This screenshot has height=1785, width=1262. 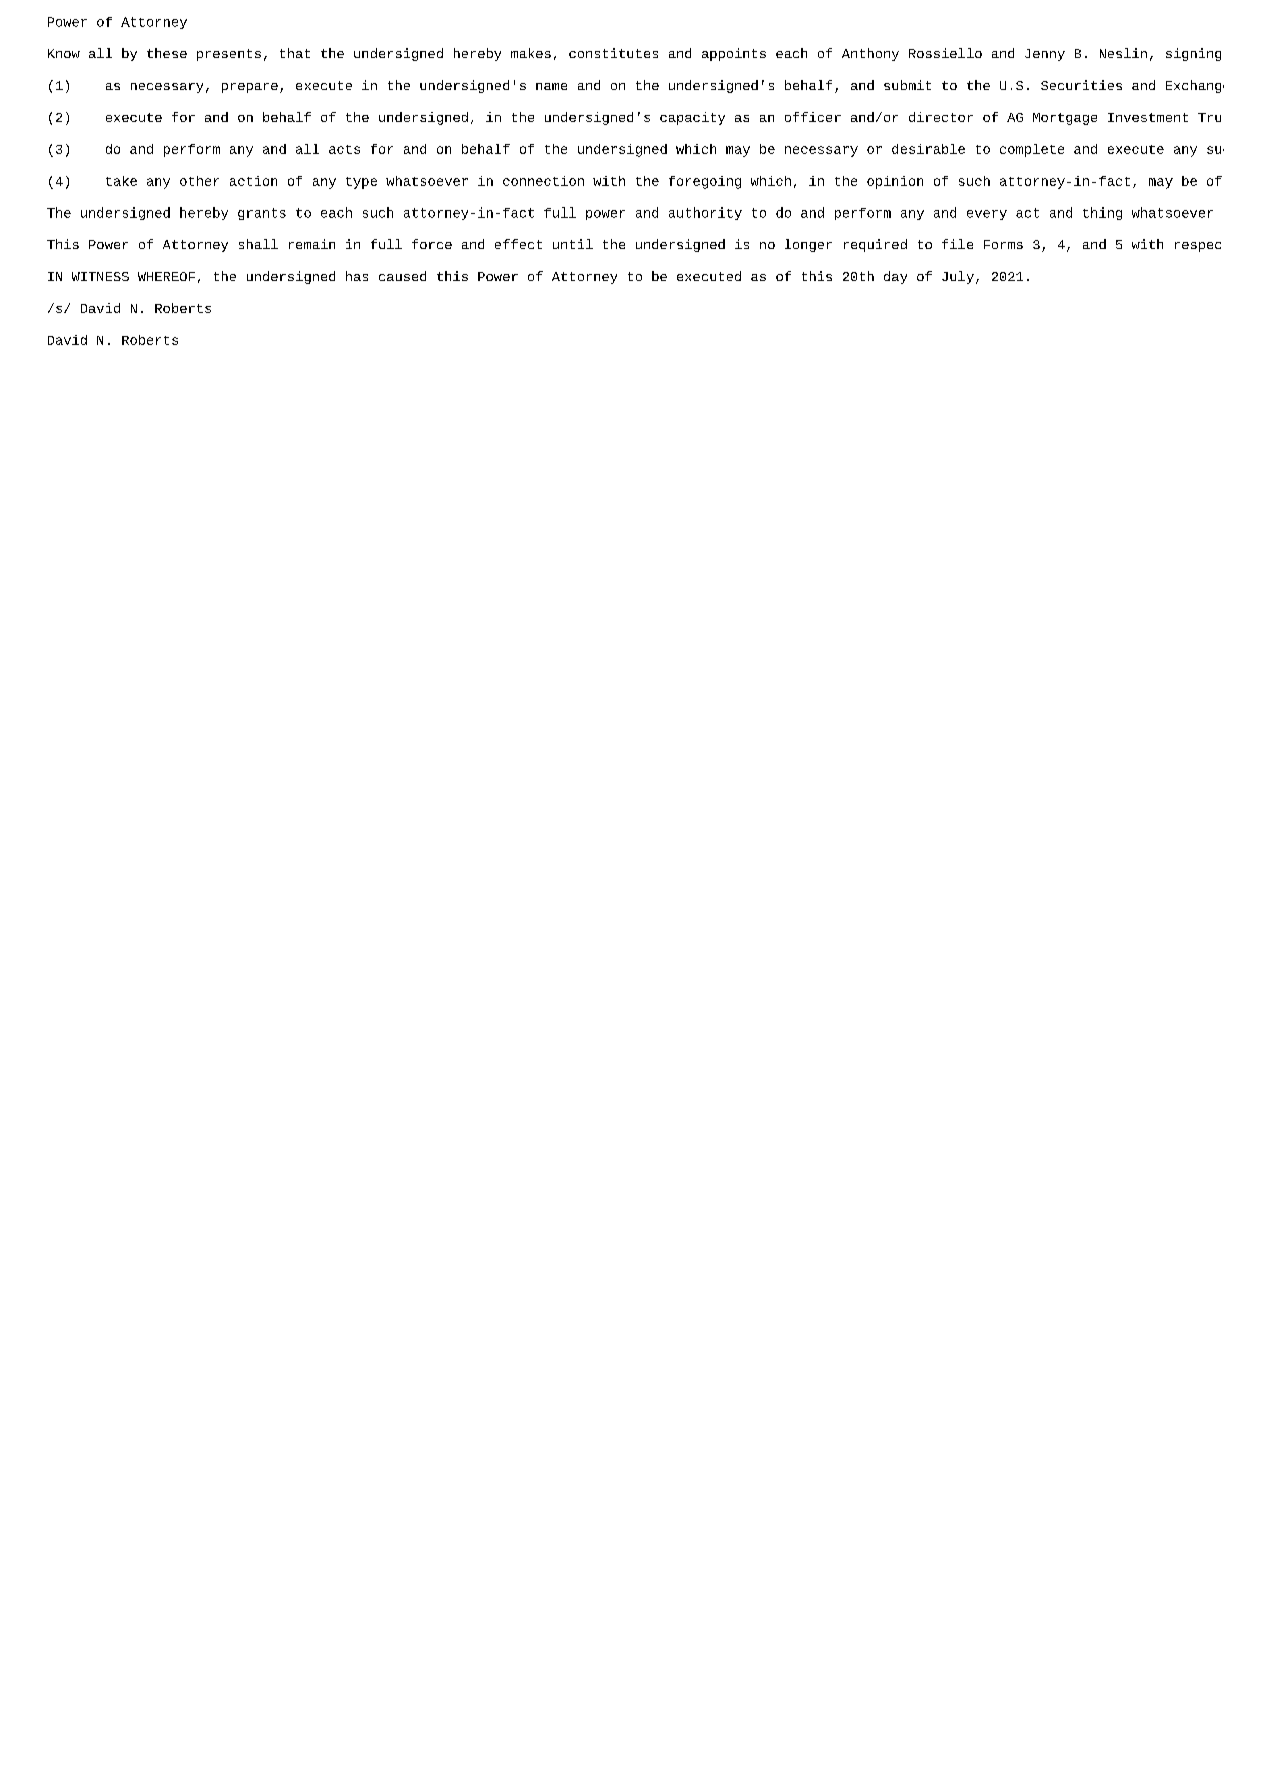 What do you see at coordinates (262, 214) in the screenshot?
I see `grants` at bounding box center [262, 214].
